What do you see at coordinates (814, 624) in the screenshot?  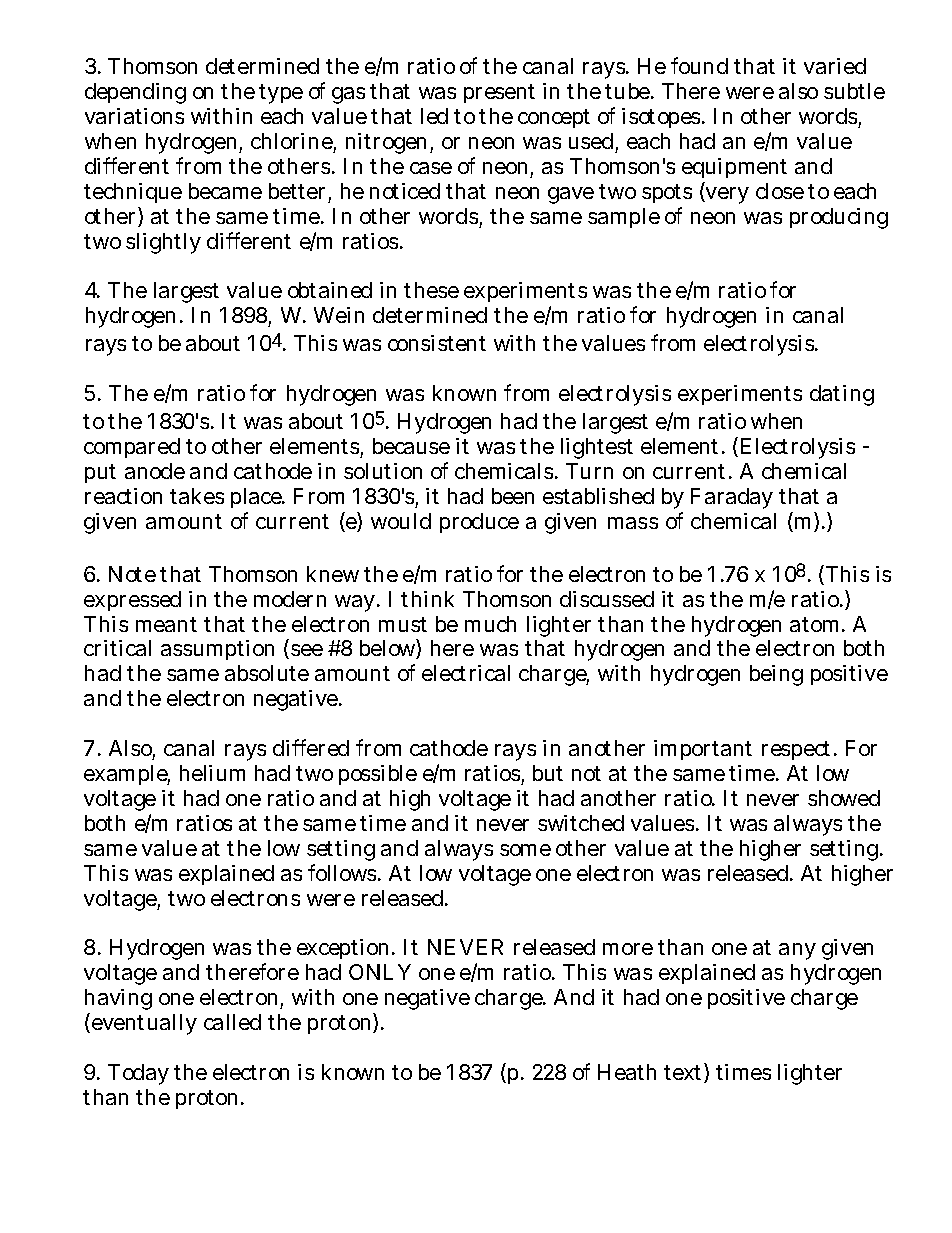 I see `atom` at bounding box center [814, 624].
